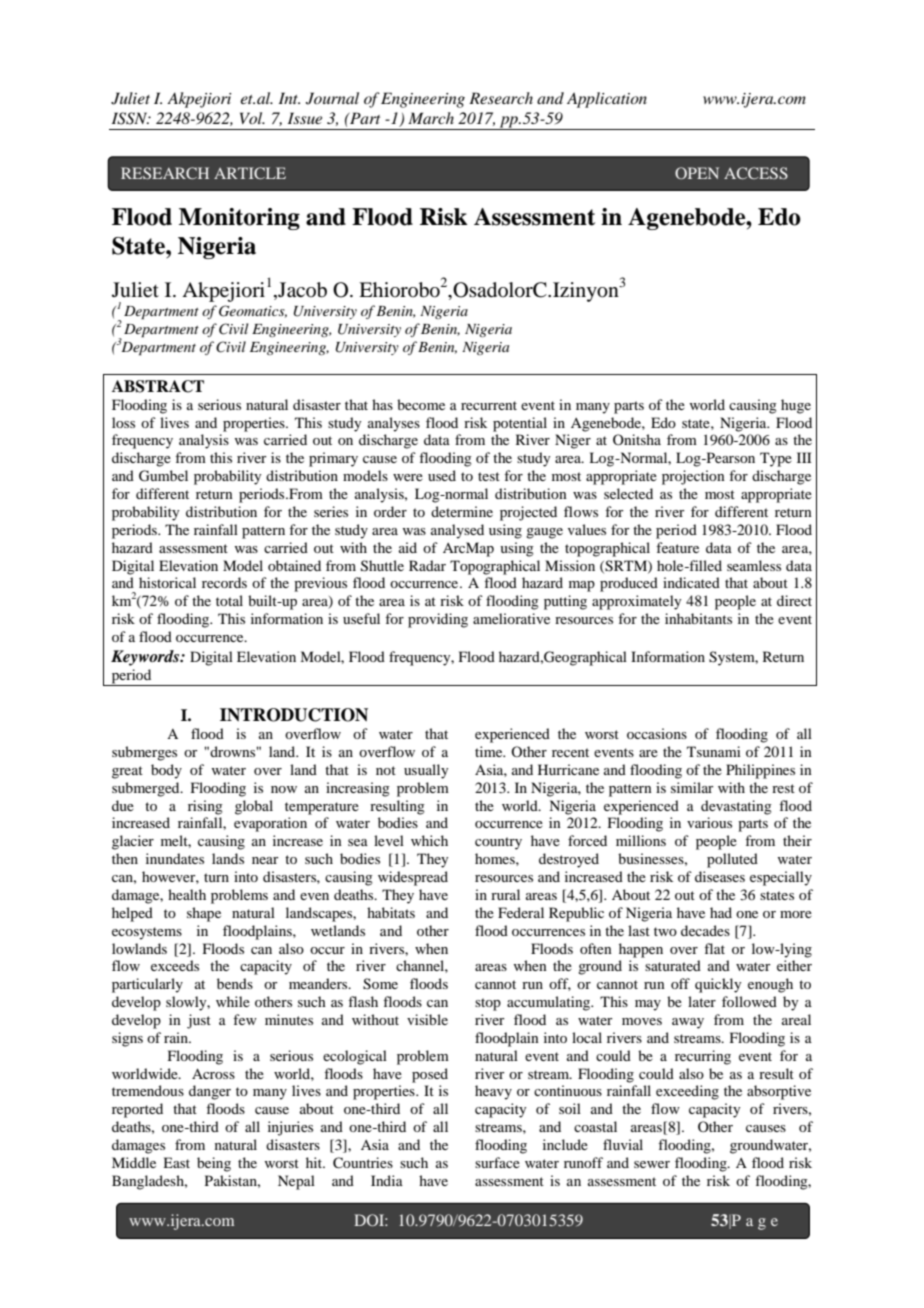 This document has height=1308, width=924. I want to click on being, so click(214, 1164).
